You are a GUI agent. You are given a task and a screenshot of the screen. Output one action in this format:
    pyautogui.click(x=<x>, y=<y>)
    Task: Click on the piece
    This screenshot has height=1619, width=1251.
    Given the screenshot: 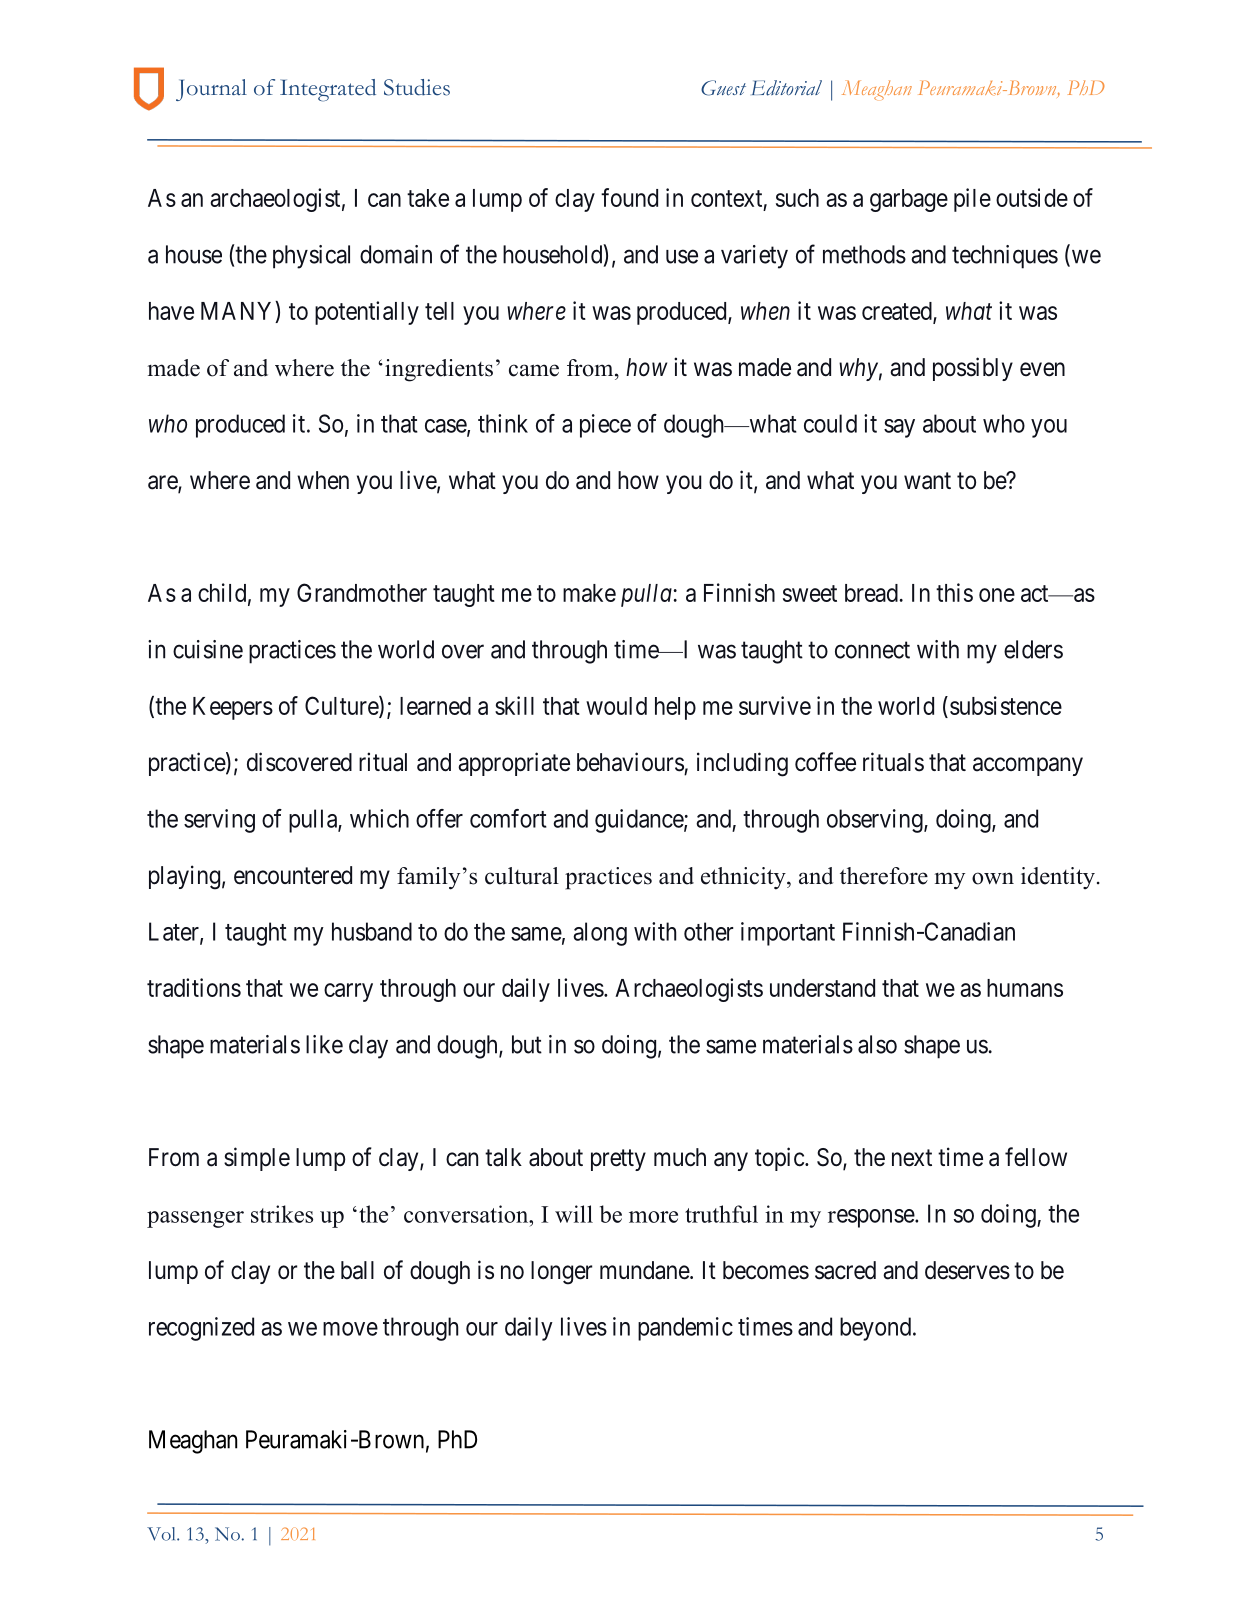 What is the action you would take?
    pyautogui.click(x=605, y=426)
